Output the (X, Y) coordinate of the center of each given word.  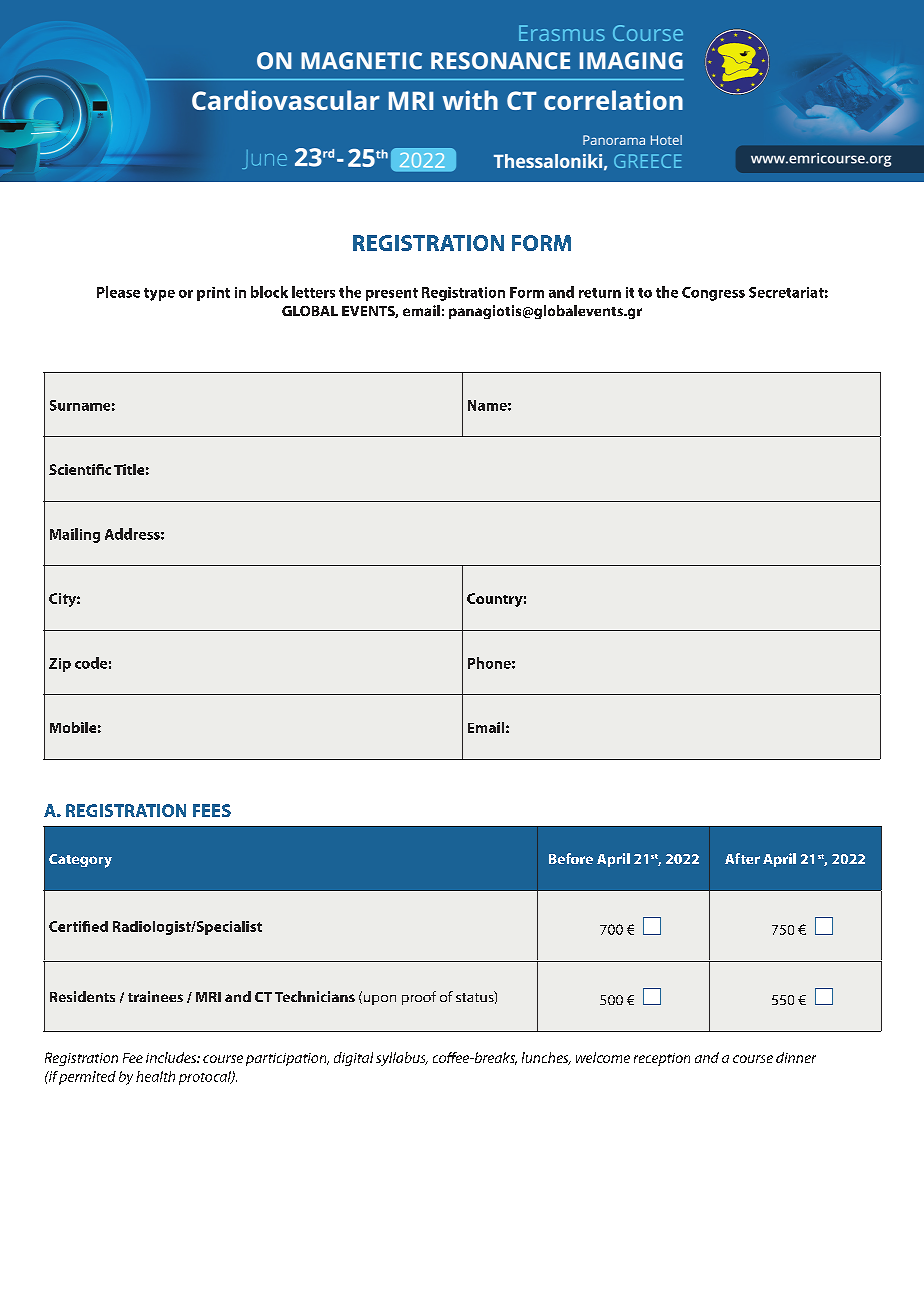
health (155, 1076)
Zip (60, 665)
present (392, 294)
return (600, 293)
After (742, 858)
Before (571, 858)
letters (313, 292)
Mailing (75, 535)
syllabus (402, 1059)
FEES (212, 810)
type (159, 294)
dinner (796, 1057)
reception (662, 1059)
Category (80, 861)
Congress (713, 294)
